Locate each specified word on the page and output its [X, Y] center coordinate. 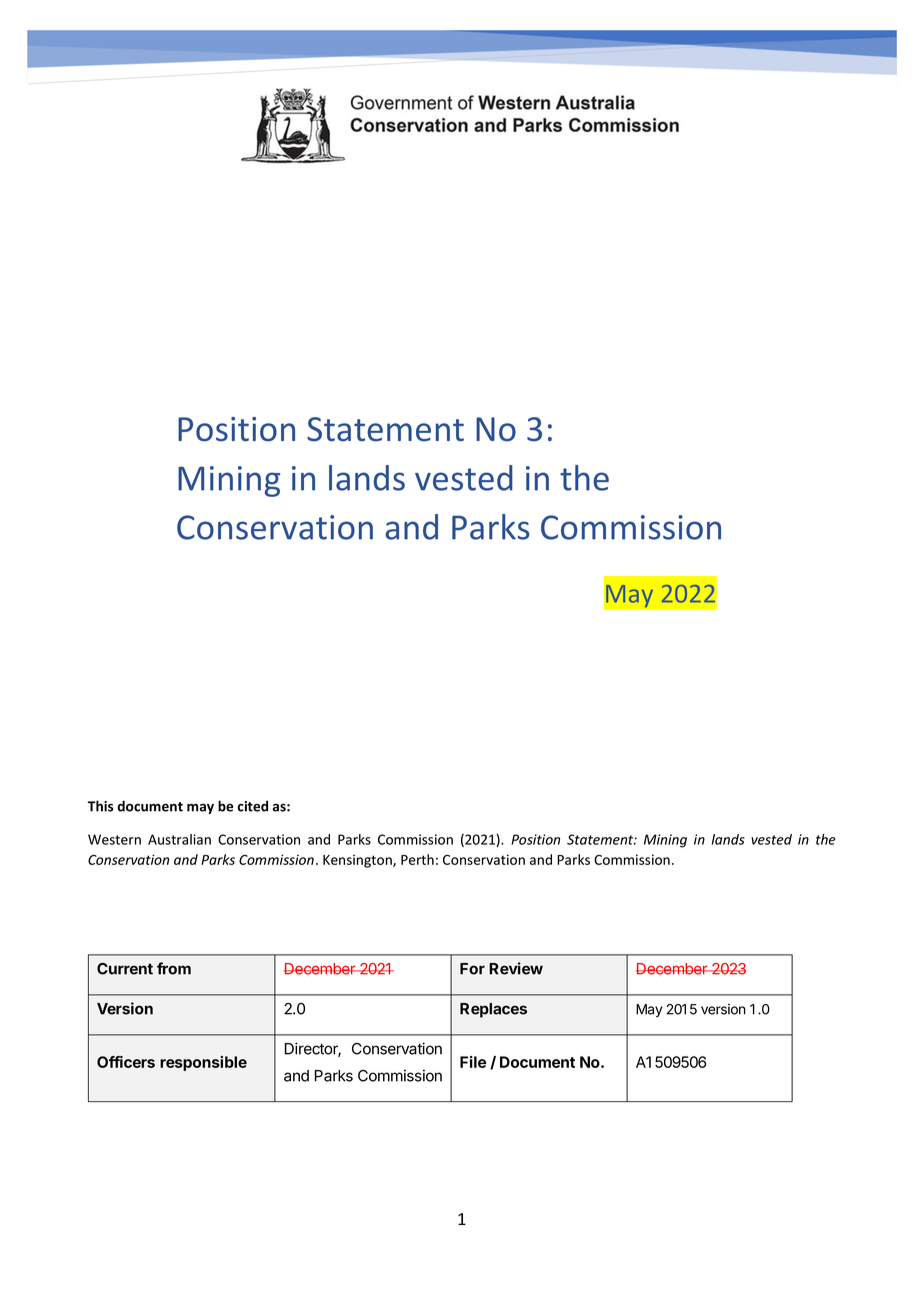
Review [516, 968]
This [100, 806]
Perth [417, 859]
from [174, 968]
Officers [126, 1062]
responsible [203, 1063]
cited [252, 806]
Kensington [358, 861]
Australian [179, 839]
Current [125, 969]
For [472, 969]
